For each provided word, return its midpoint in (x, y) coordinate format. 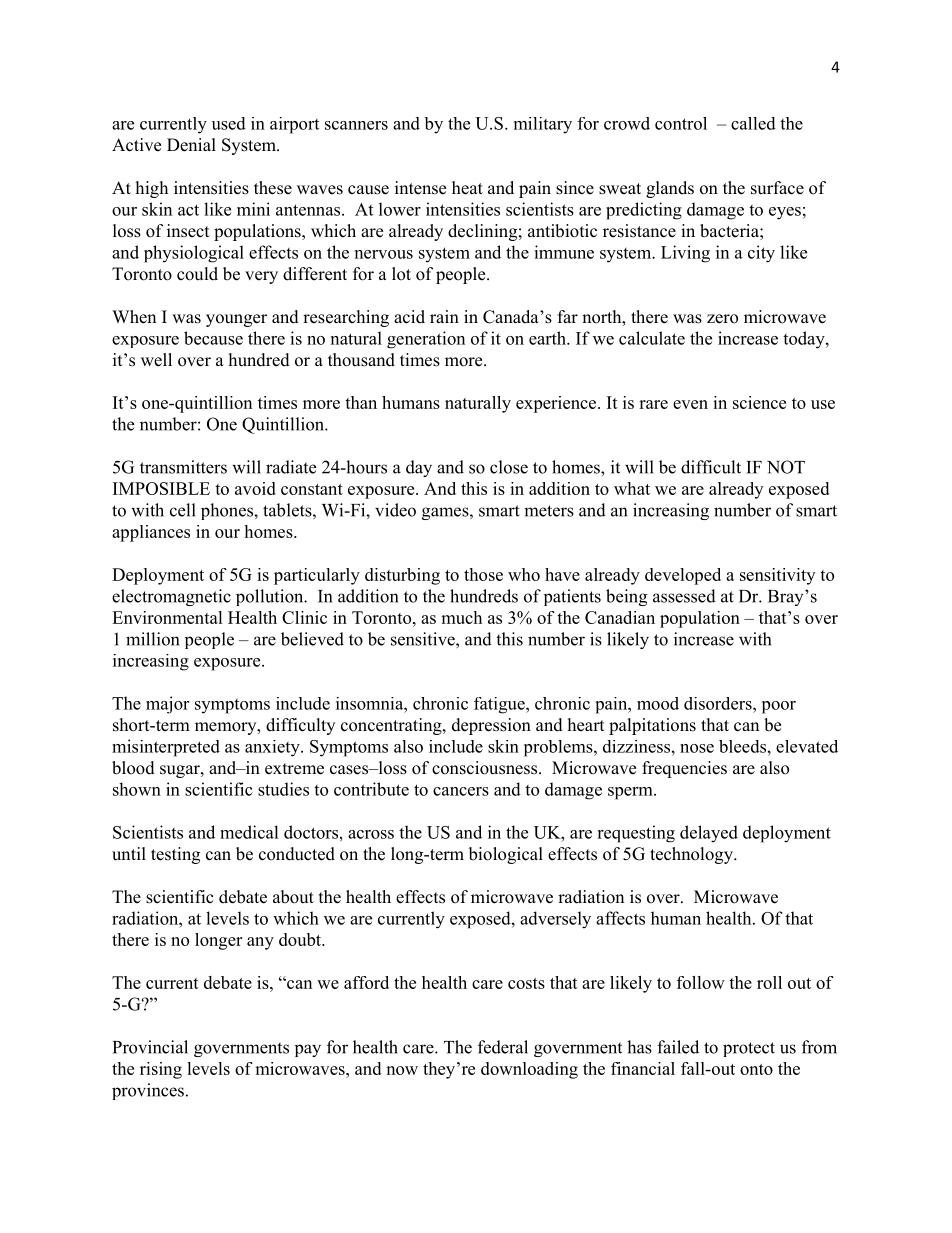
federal (503, 1047)
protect (749, 1049)
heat (467, 188)
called (753, 123)
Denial (191, 145)
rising (161, 1070)
